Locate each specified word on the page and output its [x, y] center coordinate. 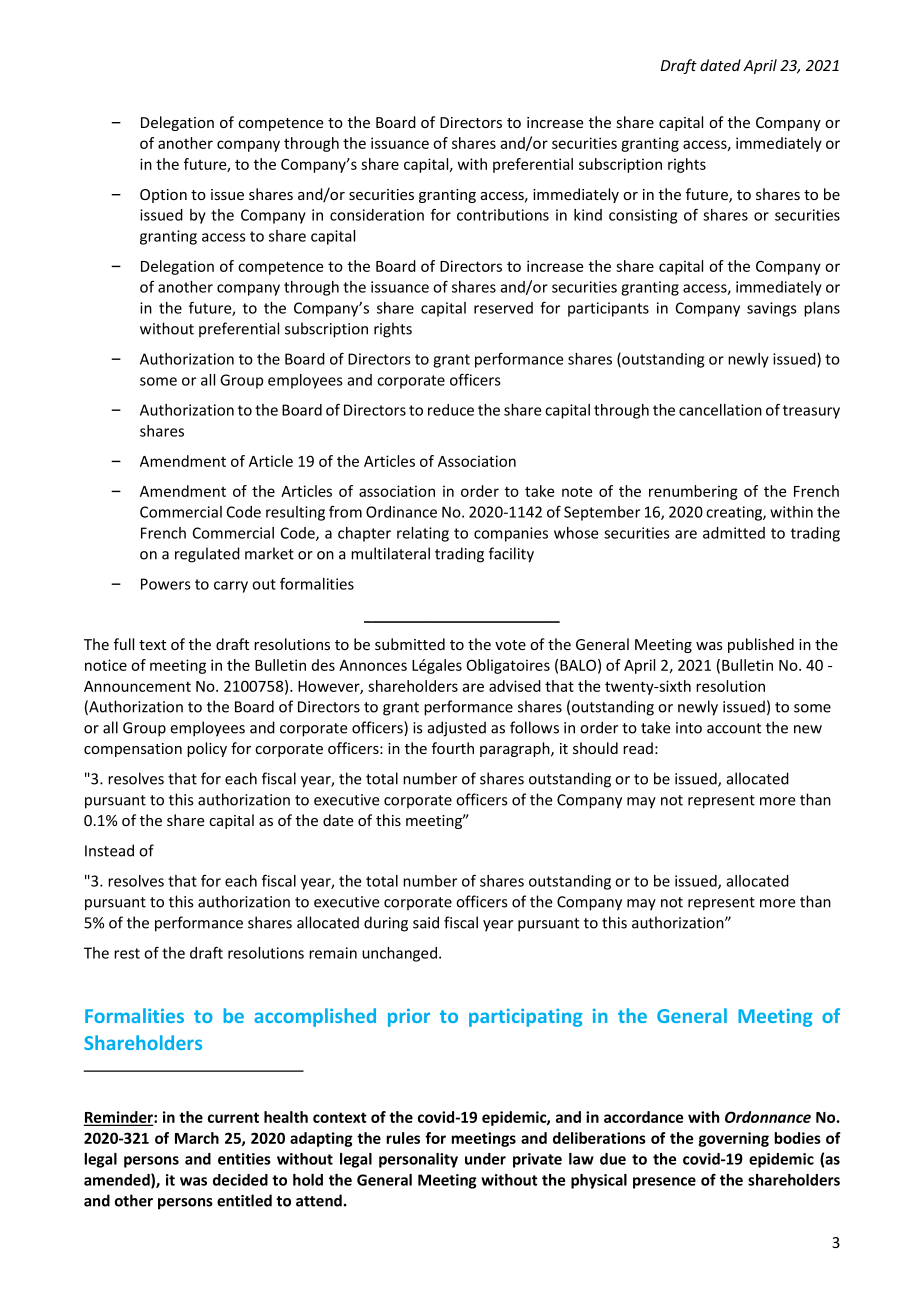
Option [163, 196]
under [485, 1159]
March [197, 1138]
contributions [503, 215]
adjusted [457, 729]
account [734, 728]
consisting [643, 216]
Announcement [137, 686]
